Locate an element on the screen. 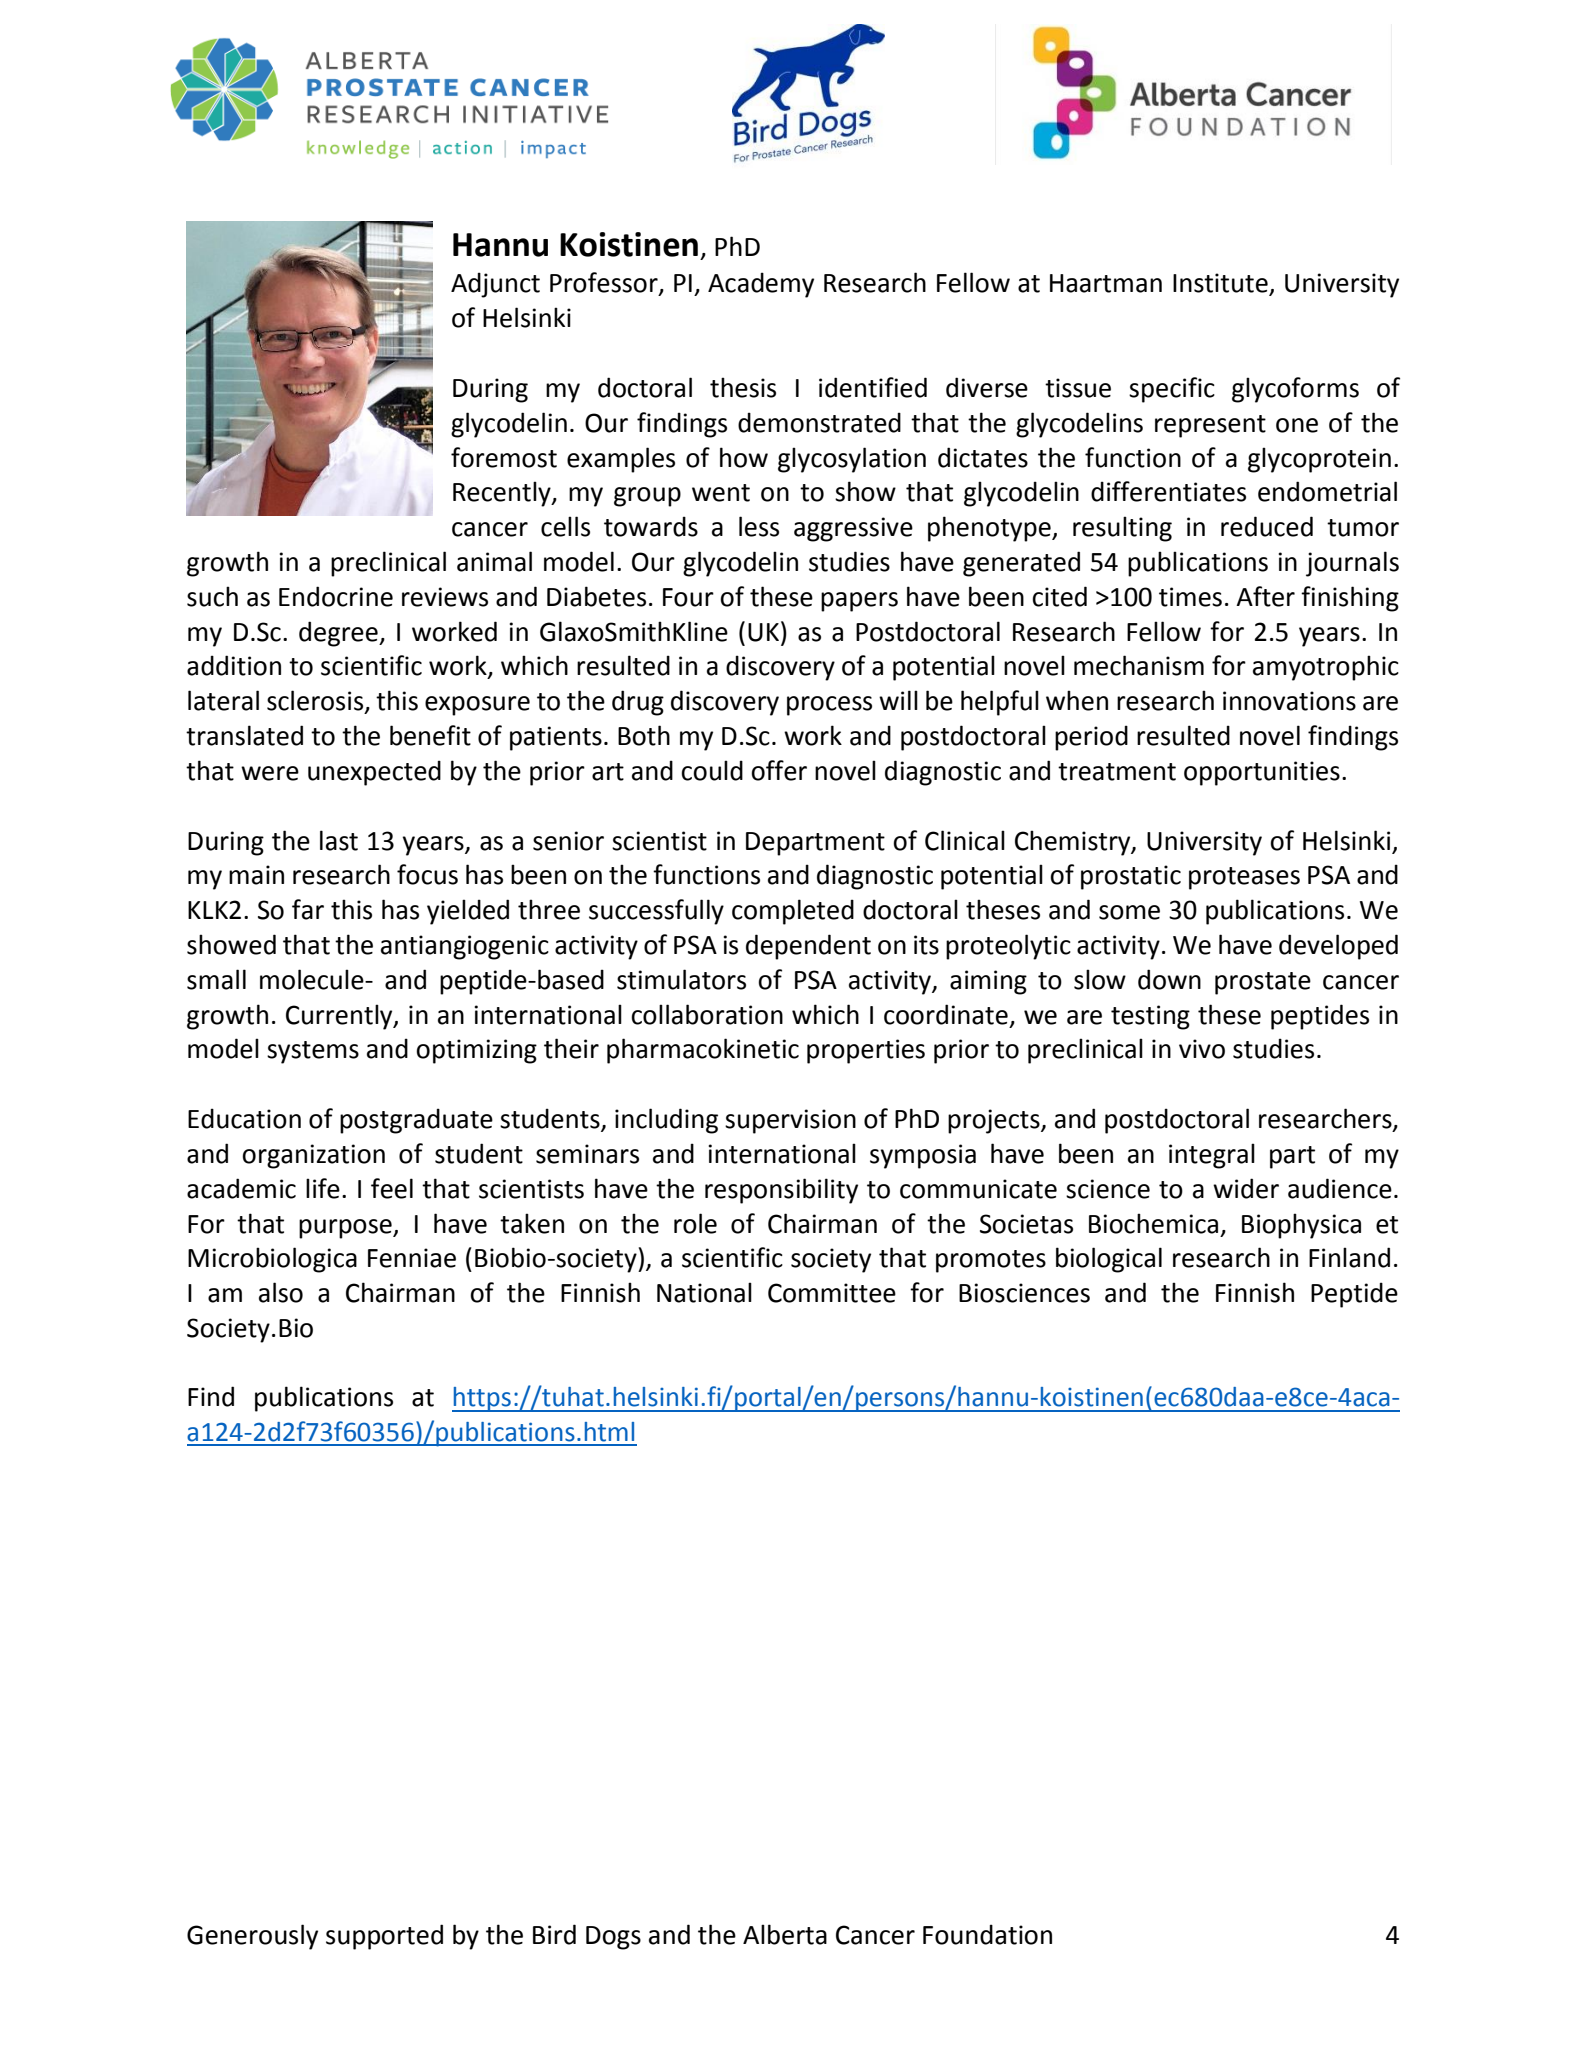  sclerosis is located at coordinates (316, 701).
